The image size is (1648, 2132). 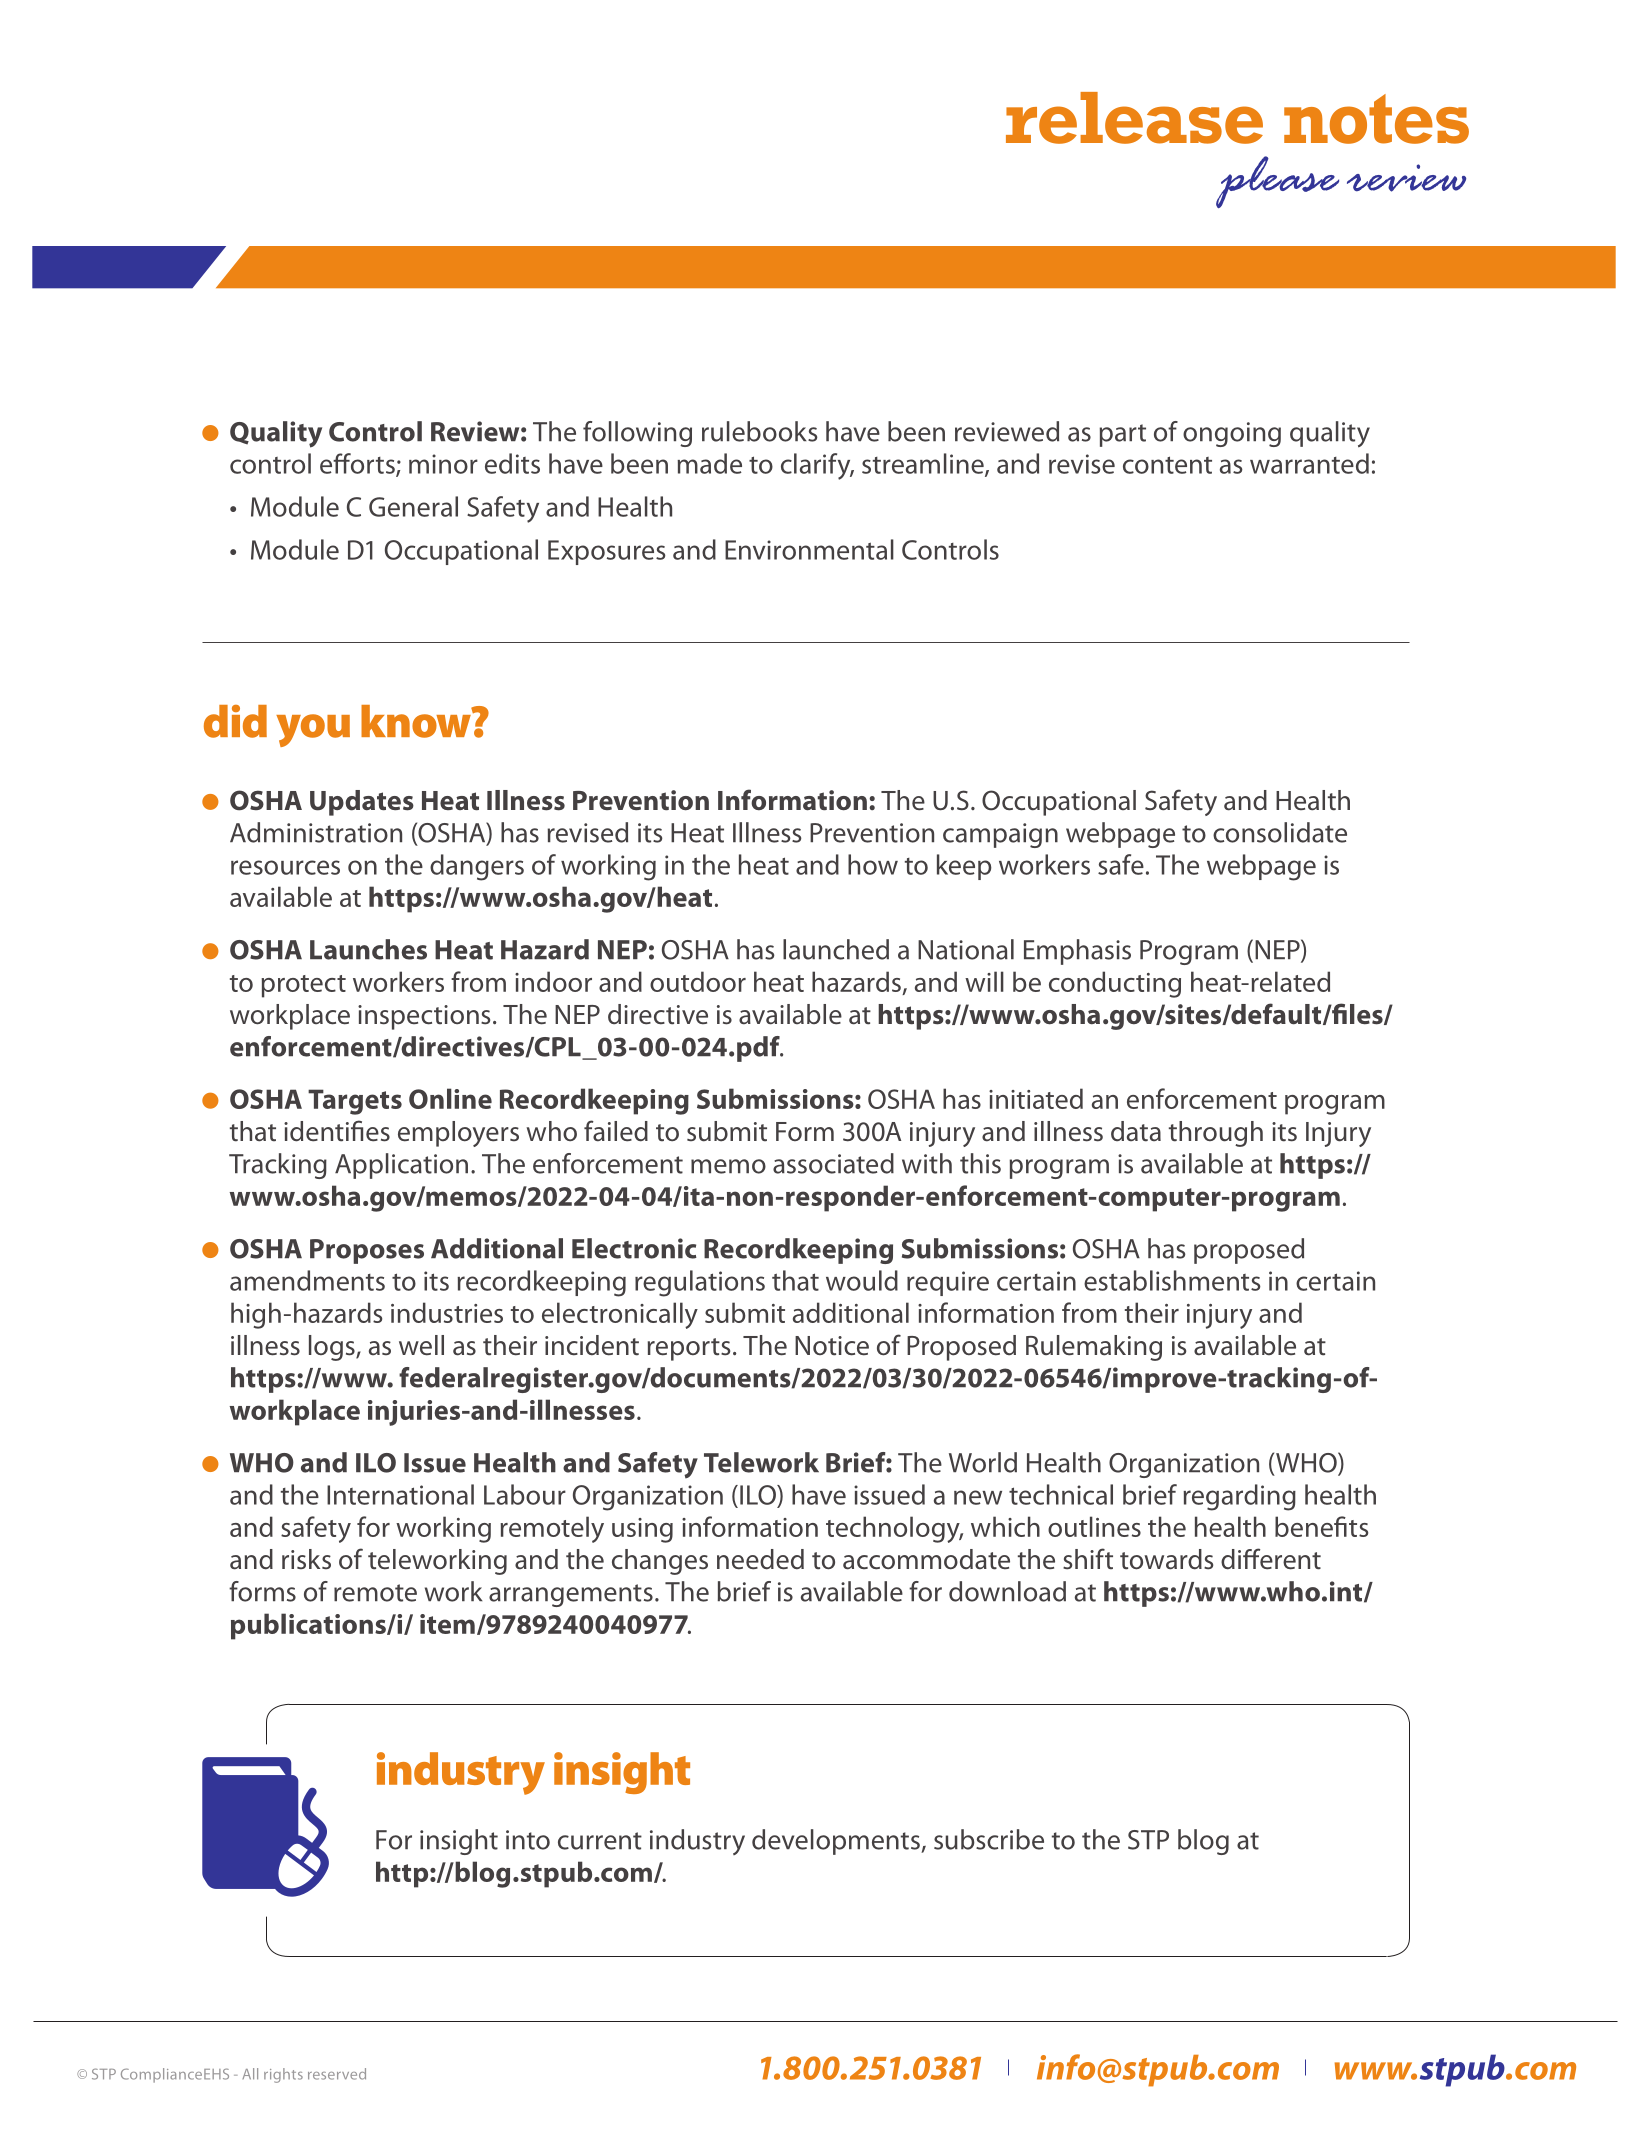 What do you see at coordinates (760, 431) in the document?
I see `rulebooks` at bounding box center [760, 431].
